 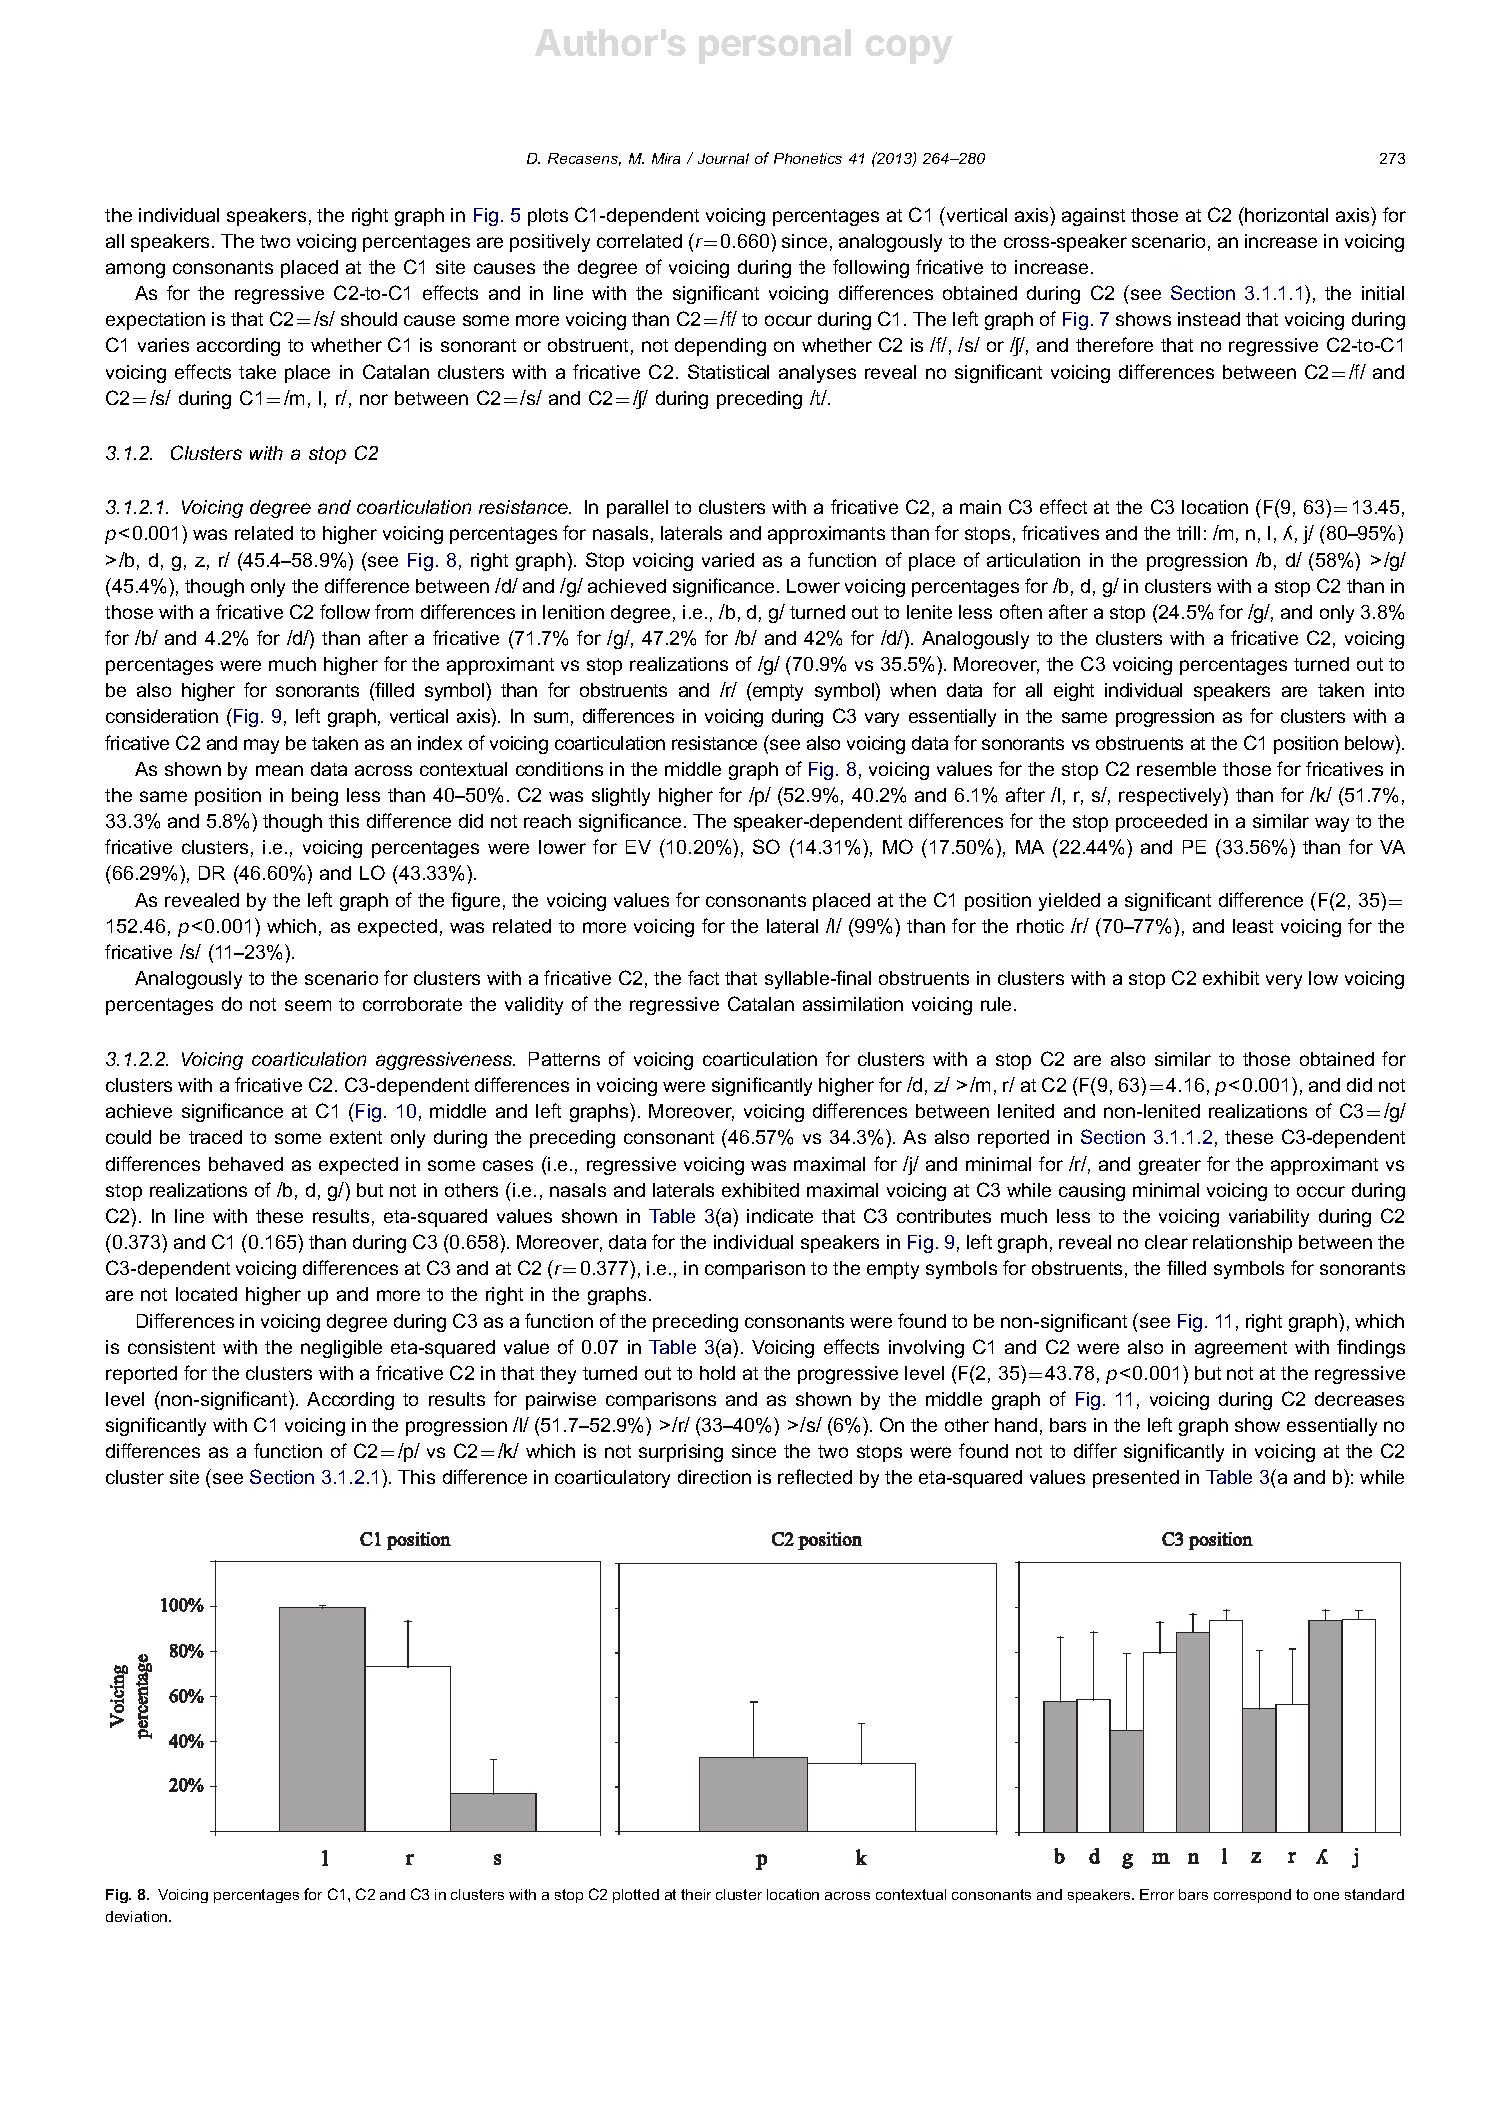 What do you see at coordinates (723, 158) in the screenshot?
I see `Journal` at bounding box center [723, 158].
